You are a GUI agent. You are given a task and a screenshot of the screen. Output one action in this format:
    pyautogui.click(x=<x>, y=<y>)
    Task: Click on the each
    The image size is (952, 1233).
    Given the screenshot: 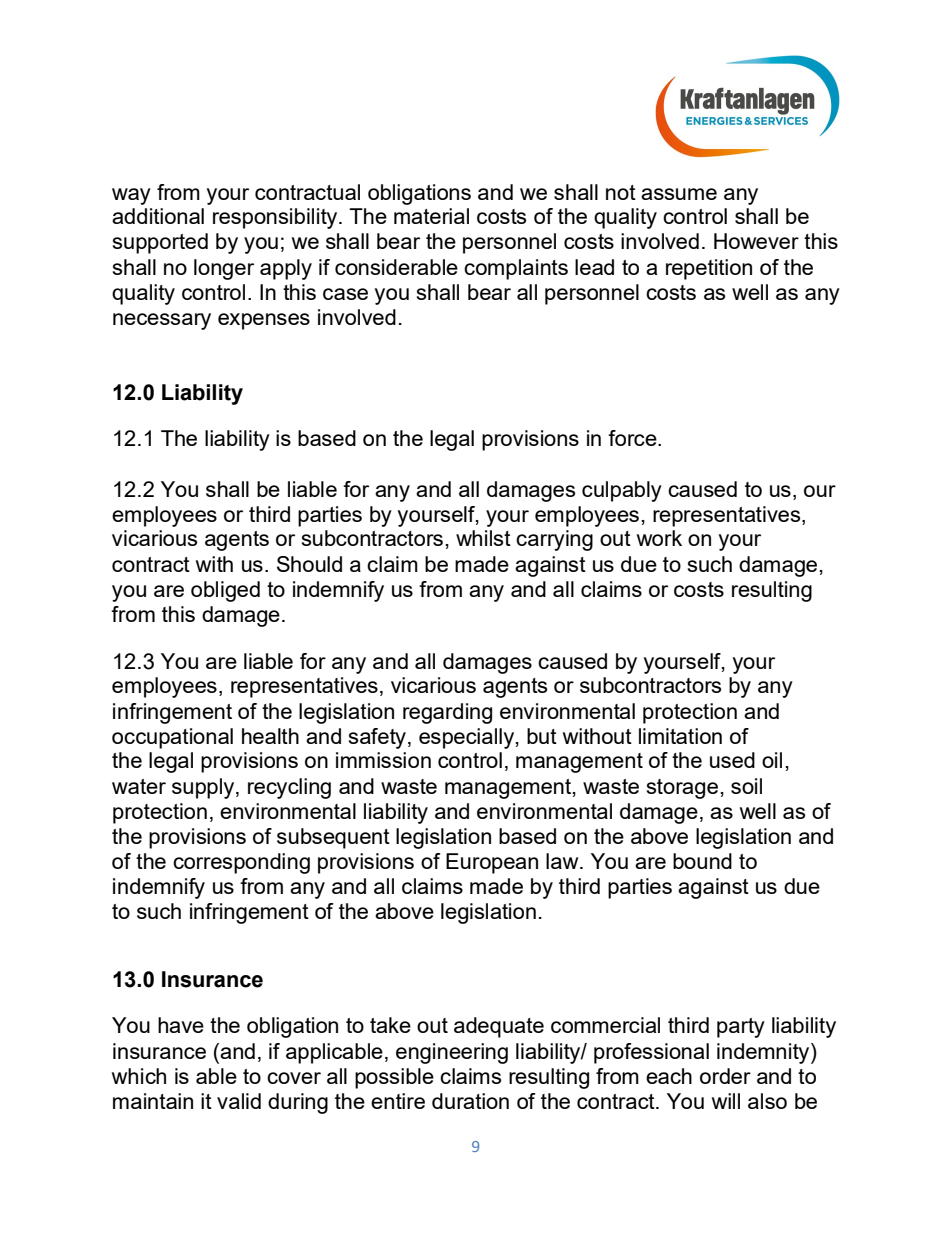 What is the action you would take?
    pyautogui.click(x=669, y=1076)
